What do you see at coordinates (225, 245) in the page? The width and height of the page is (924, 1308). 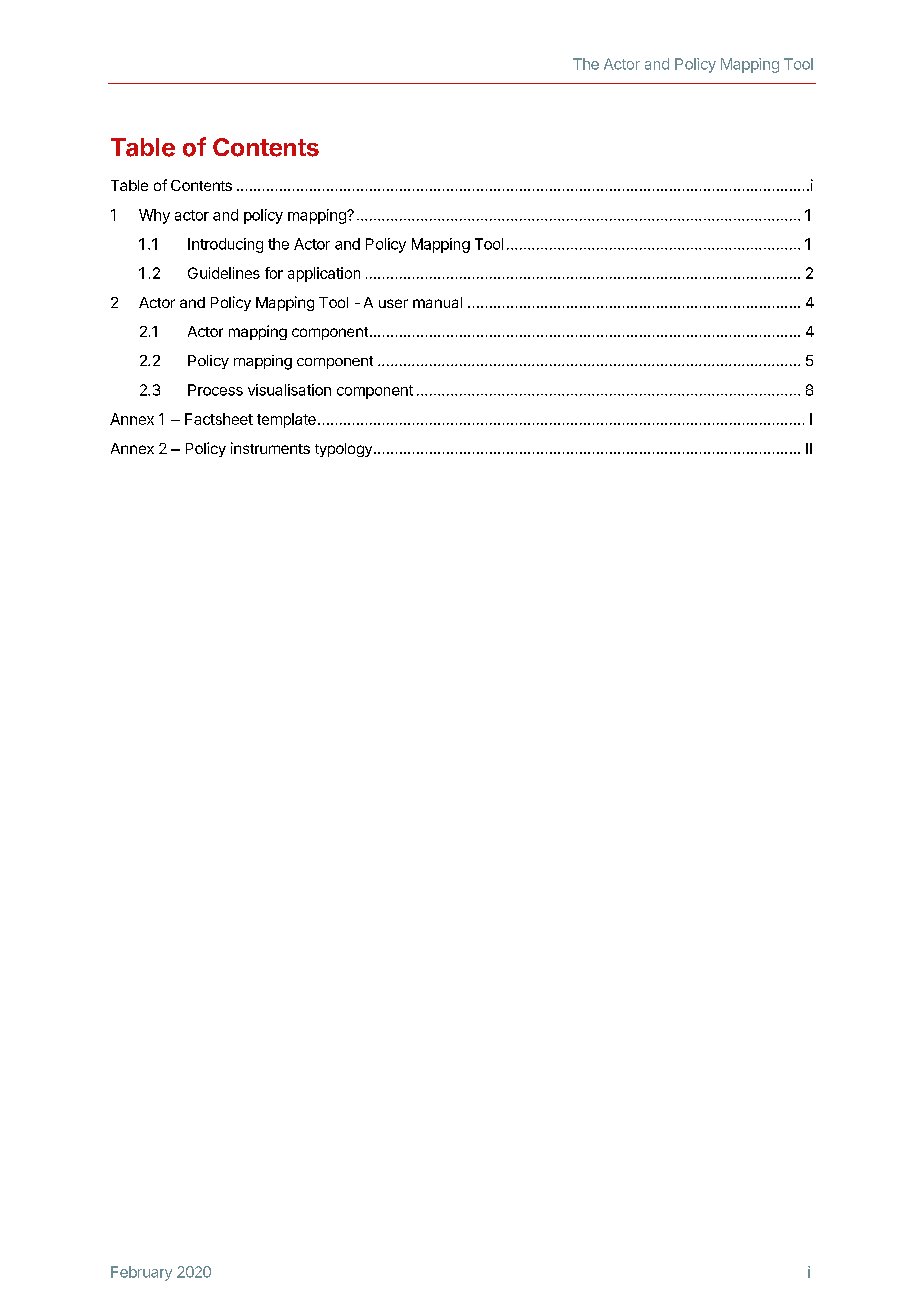 I see `Introducing` at bounding box center [225, 245].
